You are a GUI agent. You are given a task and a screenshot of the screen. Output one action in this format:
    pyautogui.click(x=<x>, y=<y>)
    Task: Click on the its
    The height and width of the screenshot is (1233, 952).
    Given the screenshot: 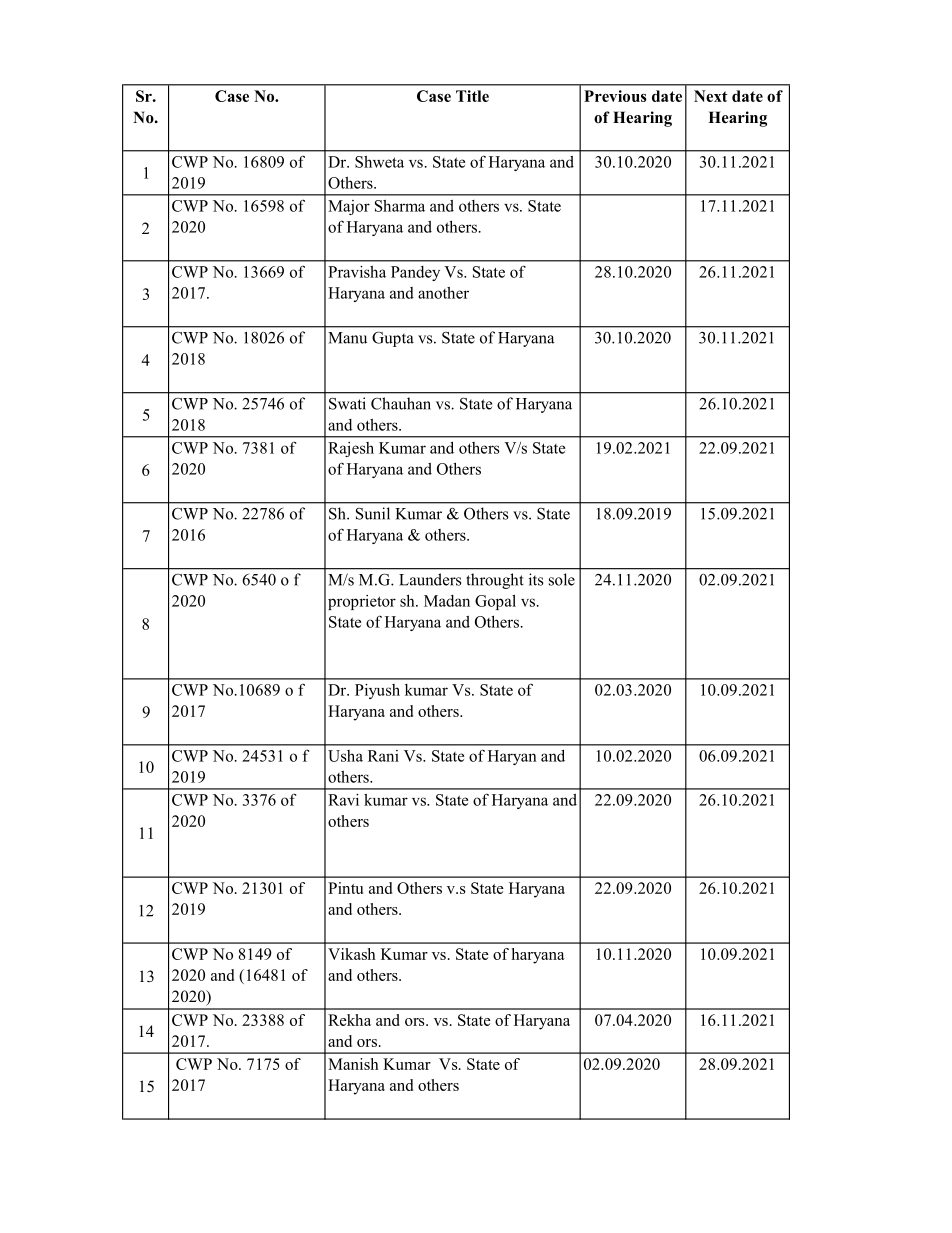 What is the action you would take?
    pyautogui.click(x=536, y=579)
